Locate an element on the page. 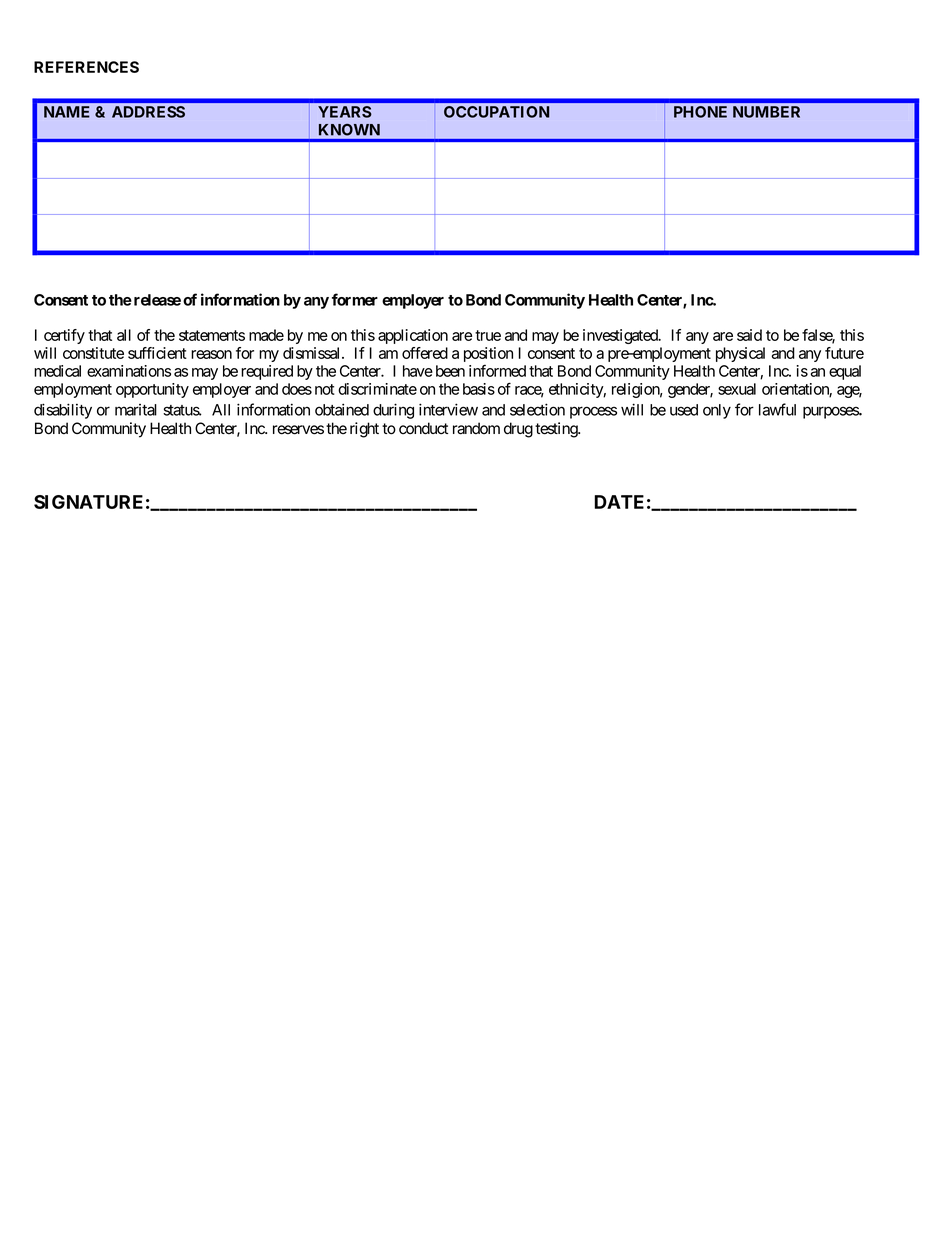 The height and width of the page is (1233, 952). REFERENCES is located at coordinates (86, 67).
